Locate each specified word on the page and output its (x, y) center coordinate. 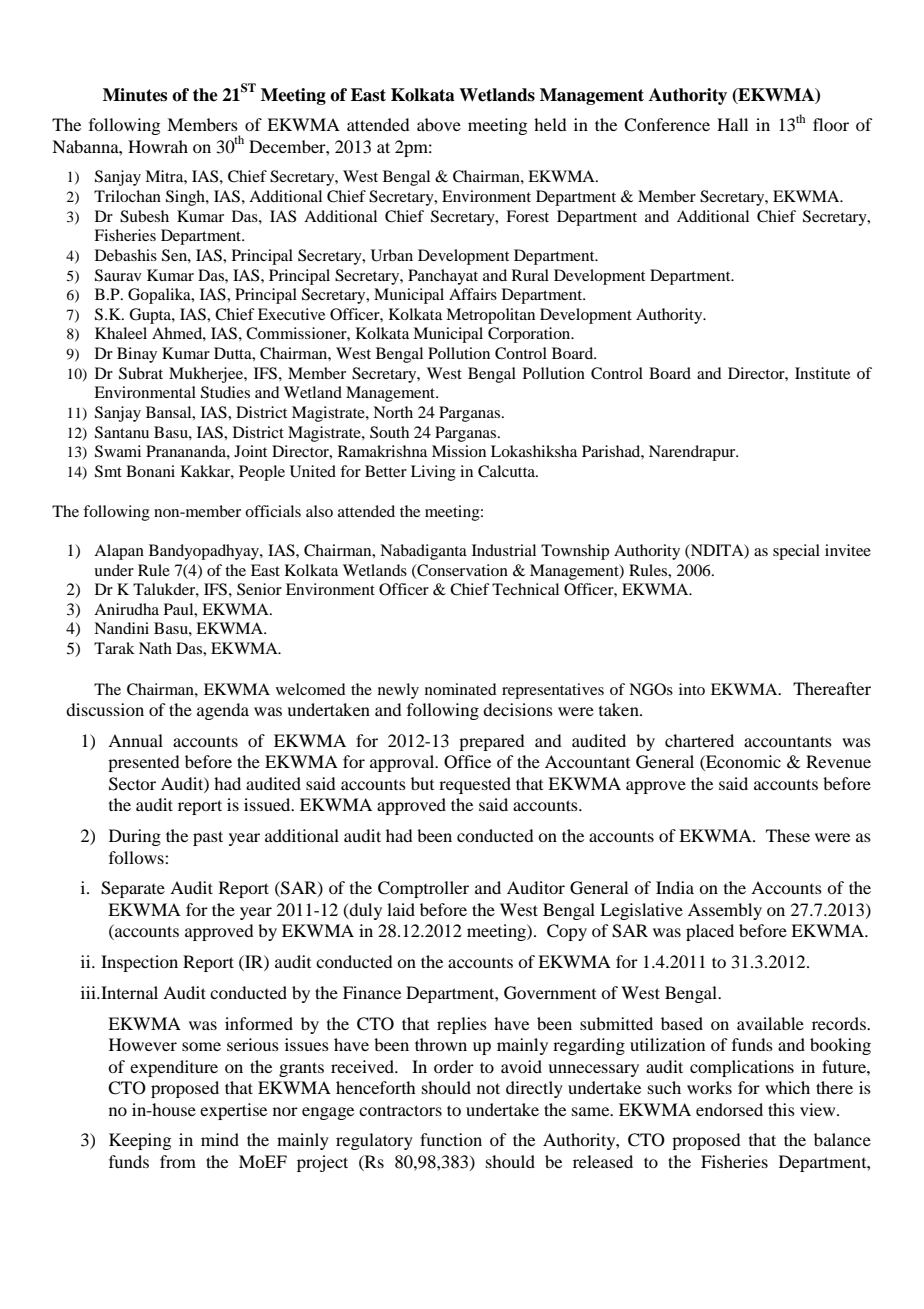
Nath (155, 648)
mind (220, 1139)
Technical (525, 589)
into (692, 689)
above (439, 124)
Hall (732, 124)
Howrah (158, 146)
